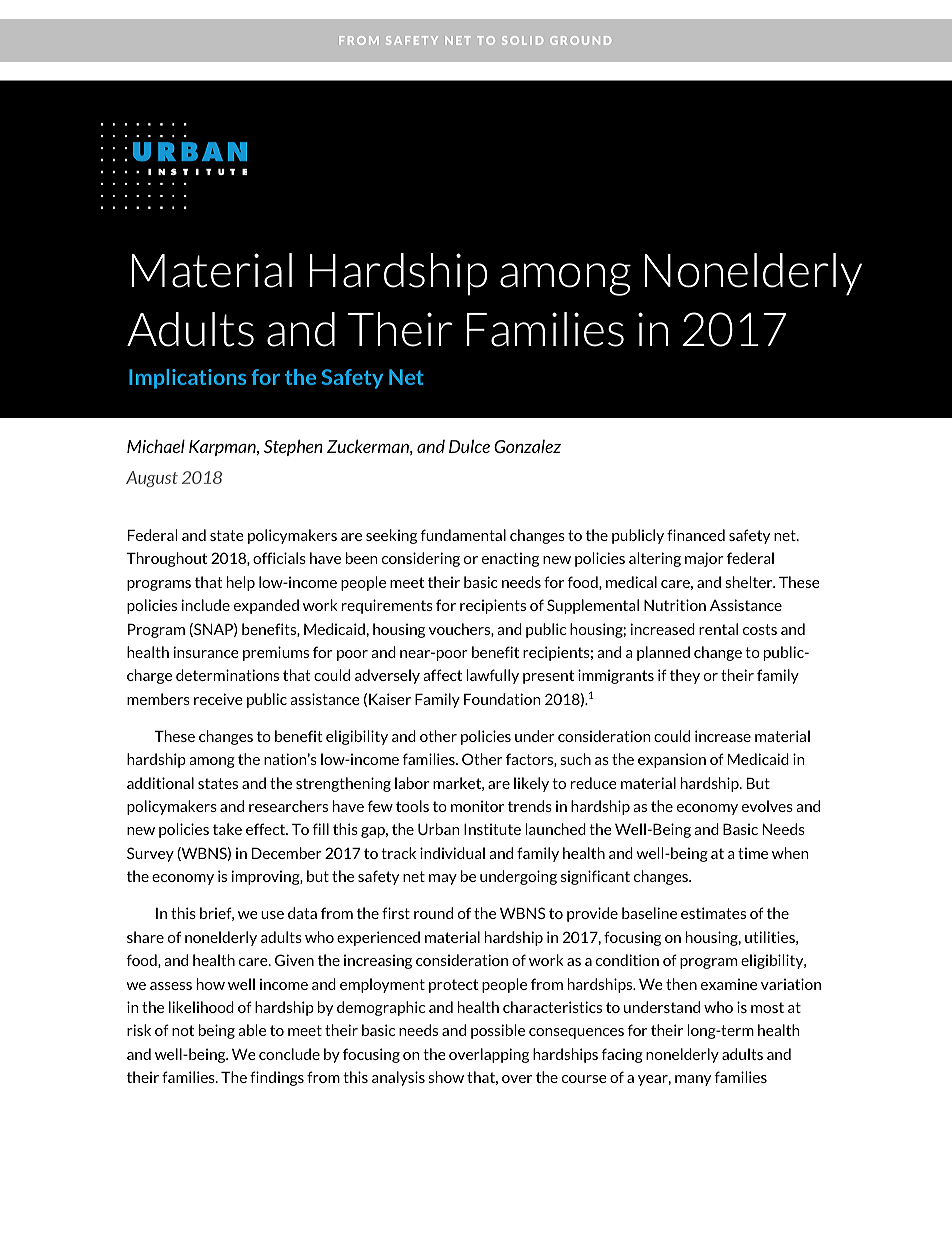 This screenshot has height=1233, width=952. Describe the element at coordinates (187, 379) in the screenshot. I see `Implications` at that location.
